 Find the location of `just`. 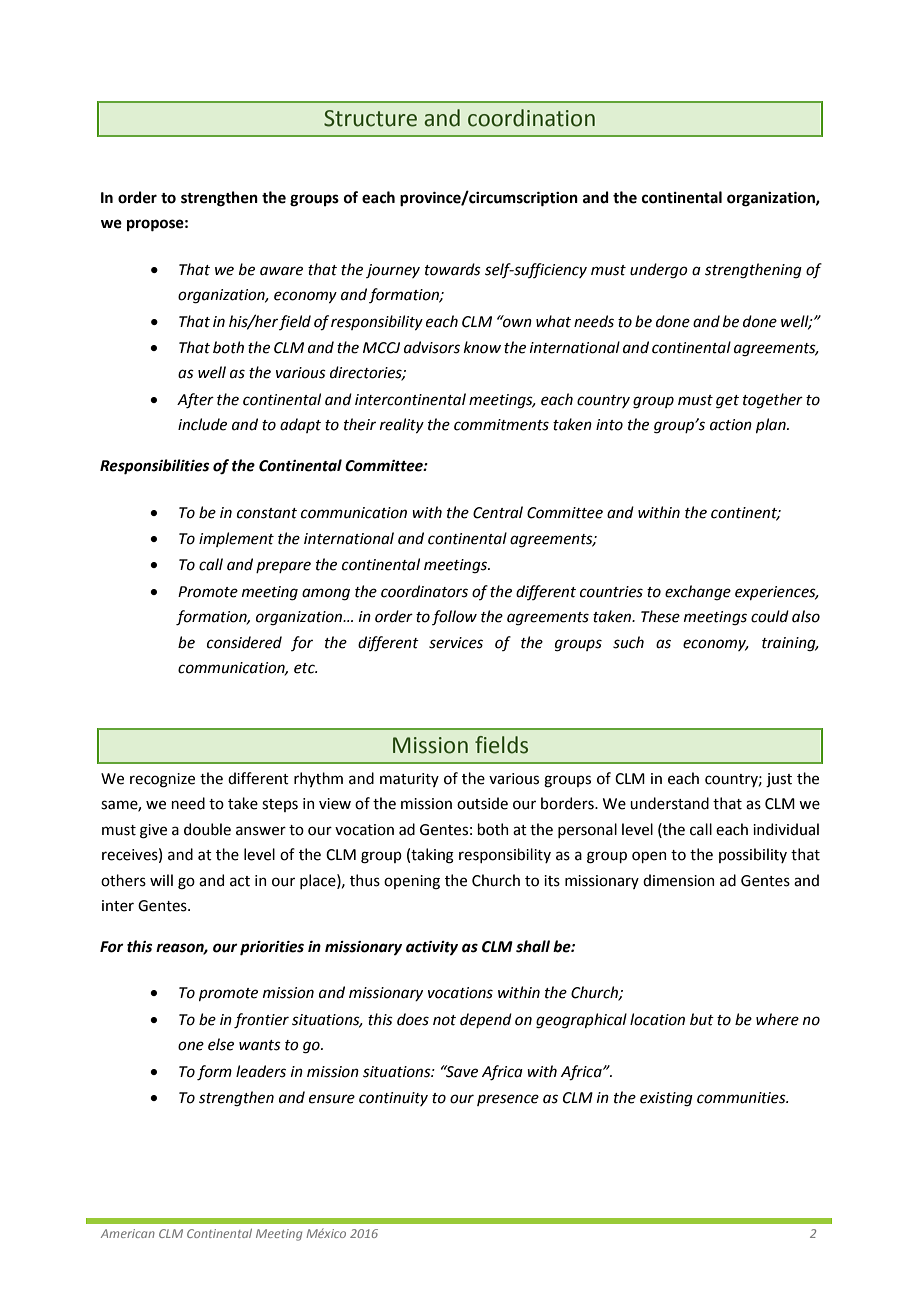

just is located at coordinates (779, 780).
